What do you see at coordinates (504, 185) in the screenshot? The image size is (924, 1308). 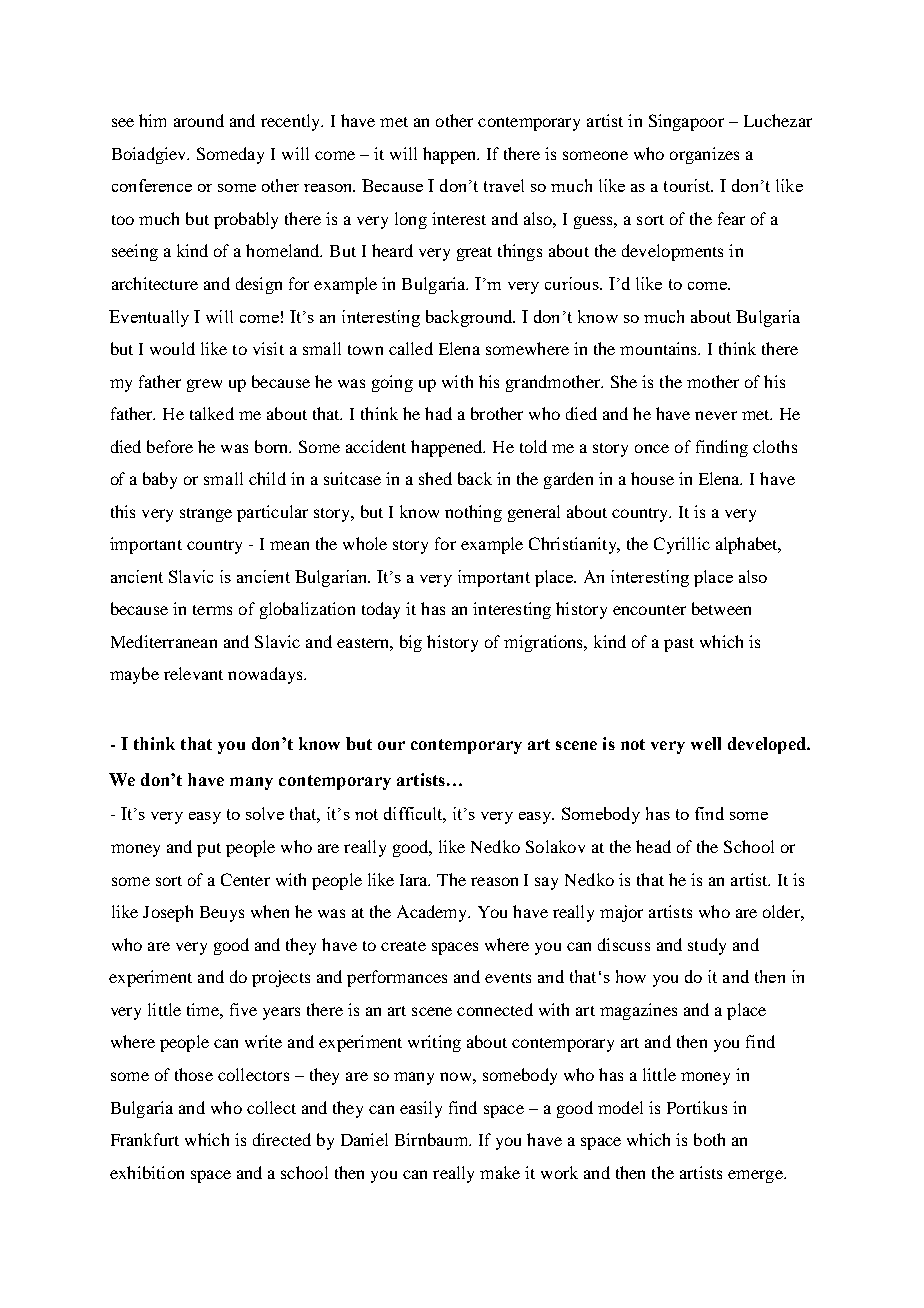 I see `travel` at bounding box center [504, 185].
